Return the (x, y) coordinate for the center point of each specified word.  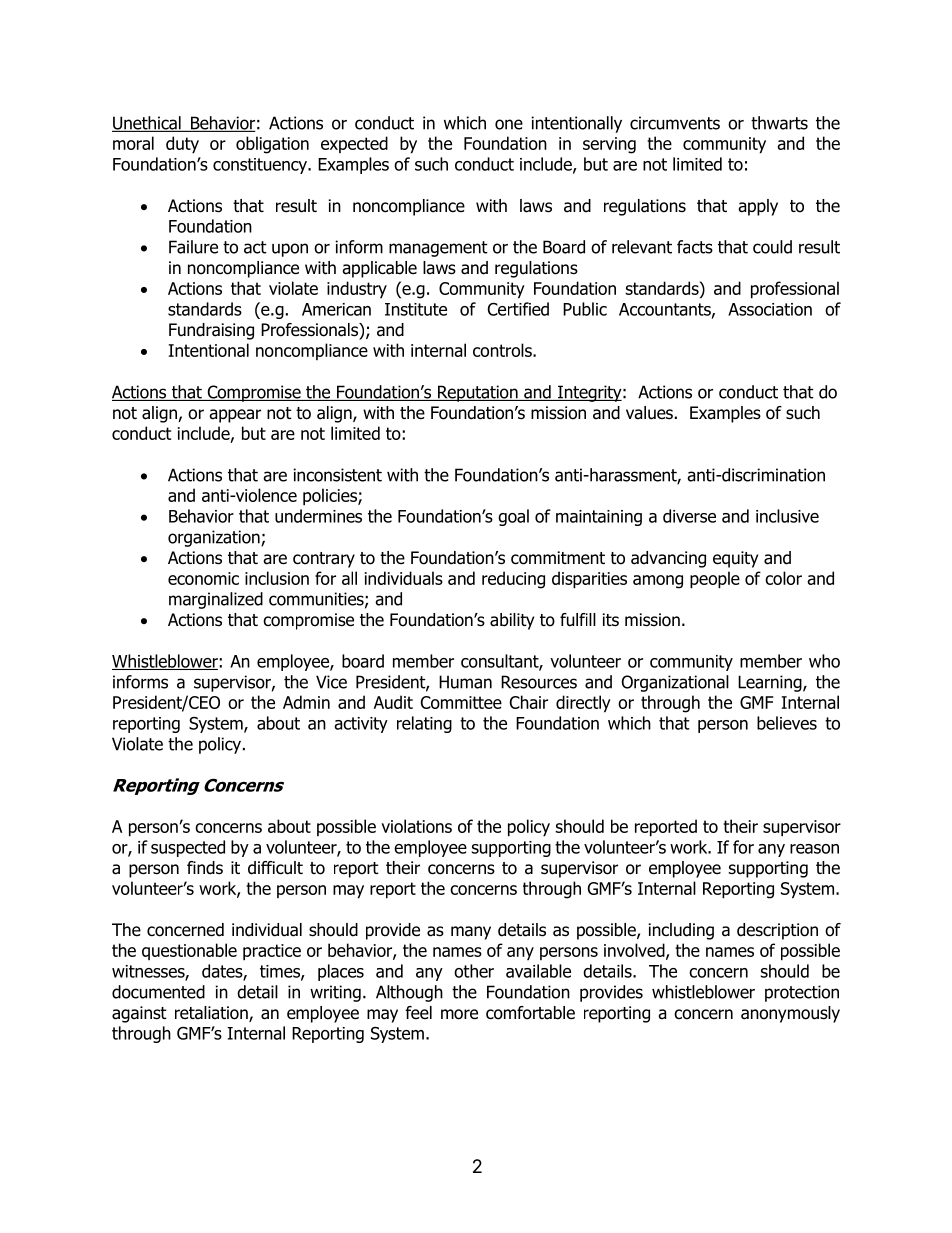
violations (416, 826)
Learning (771, 683)
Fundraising (211, 331)
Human (465, 682)
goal (513, 517)
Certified (518, 309)
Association (770, 309)
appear (235, 416)
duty (182, 145)
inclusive (787, 516)
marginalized (216, 600)
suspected (188, 848)
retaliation (212, 1014)
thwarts (779, 123)
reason (814, 849)
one (509, 124)
